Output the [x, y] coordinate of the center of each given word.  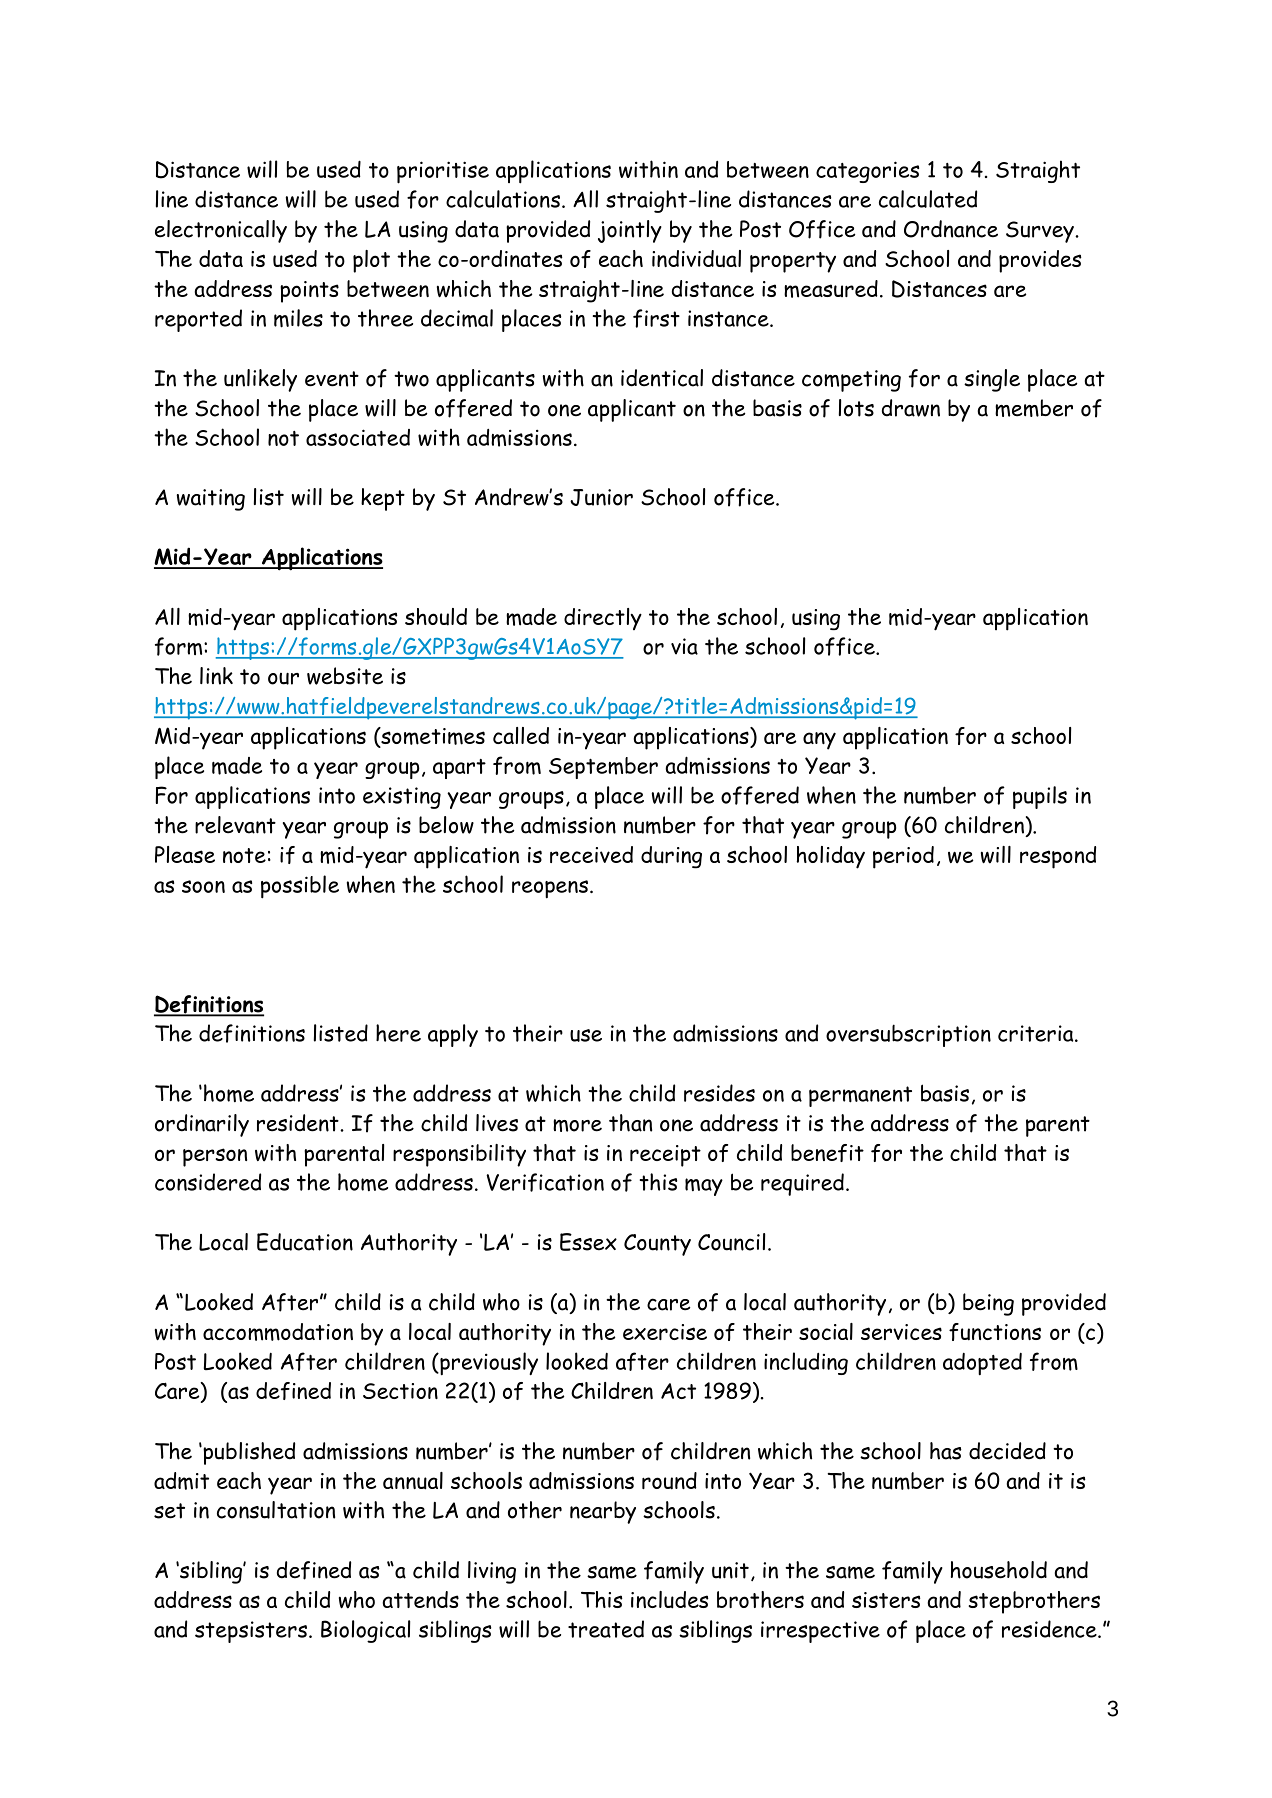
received [591, 854]
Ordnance [951, 229]
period [903, 857]
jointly [630, 231]
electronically [221, 231]
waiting [211, 500]
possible [300, 887]
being [988, 1304]
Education [305, 1242]
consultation [276, 1510]
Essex [588, 1242]
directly [603, 619]
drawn [911, 408]
